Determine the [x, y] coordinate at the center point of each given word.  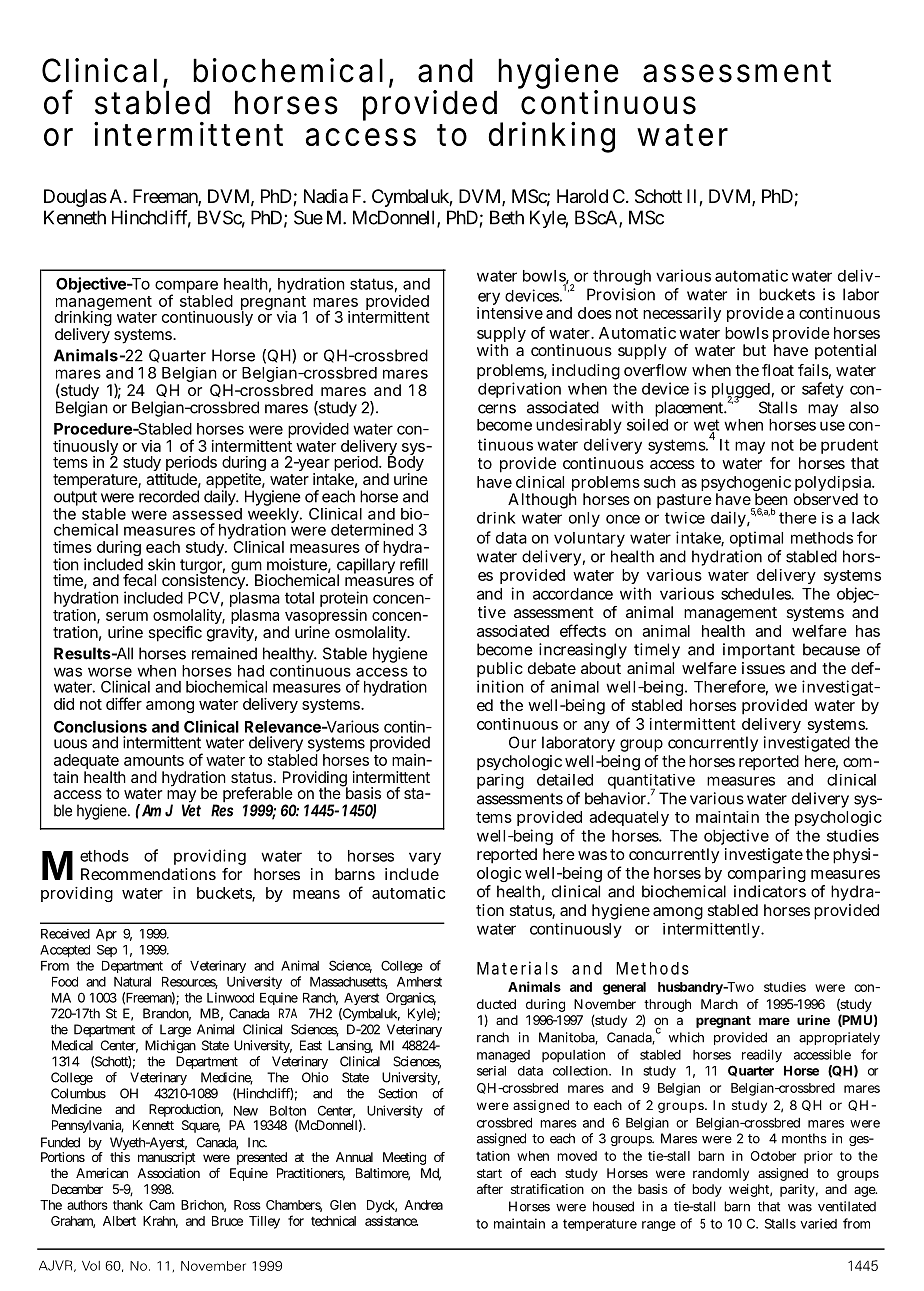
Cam [162, 1205]
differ [124, 703]
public [500, 670]
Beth [507, 217]
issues [763, 668]
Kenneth [75, 217]
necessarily [682, 314]
